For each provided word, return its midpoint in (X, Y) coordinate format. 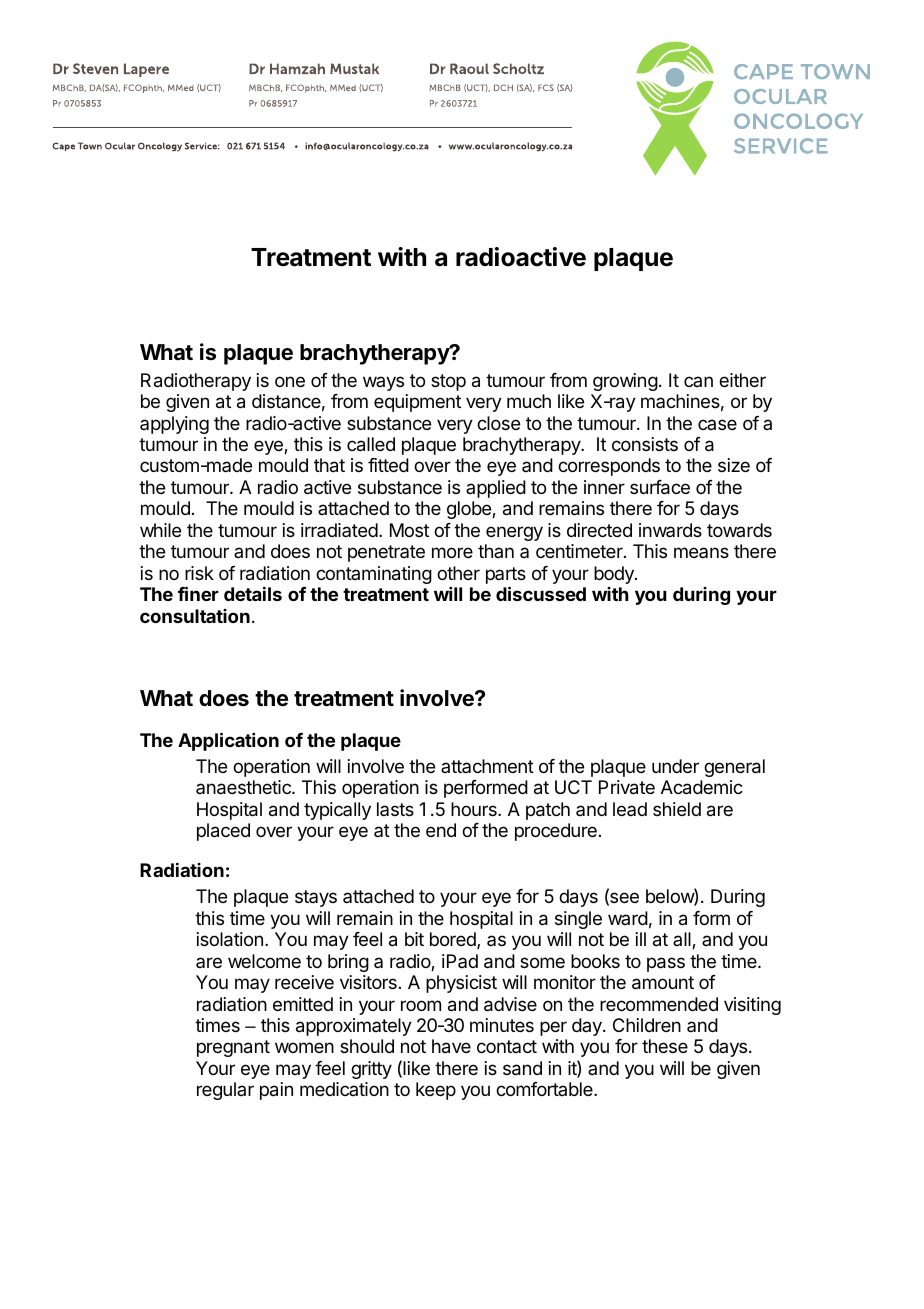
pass (666, 964)
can (698, 381)
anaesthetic (244, 787)
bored (454, 940)
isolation (230, 939)
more (452, 552)
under (675, 766)
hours (475, 809)
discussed (541, 593)
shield (677, 809)
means (701, 552)
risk (199, 573)
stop (448, 382)
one (290, 381)
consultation (195, 616)
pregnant (233, 1048)
